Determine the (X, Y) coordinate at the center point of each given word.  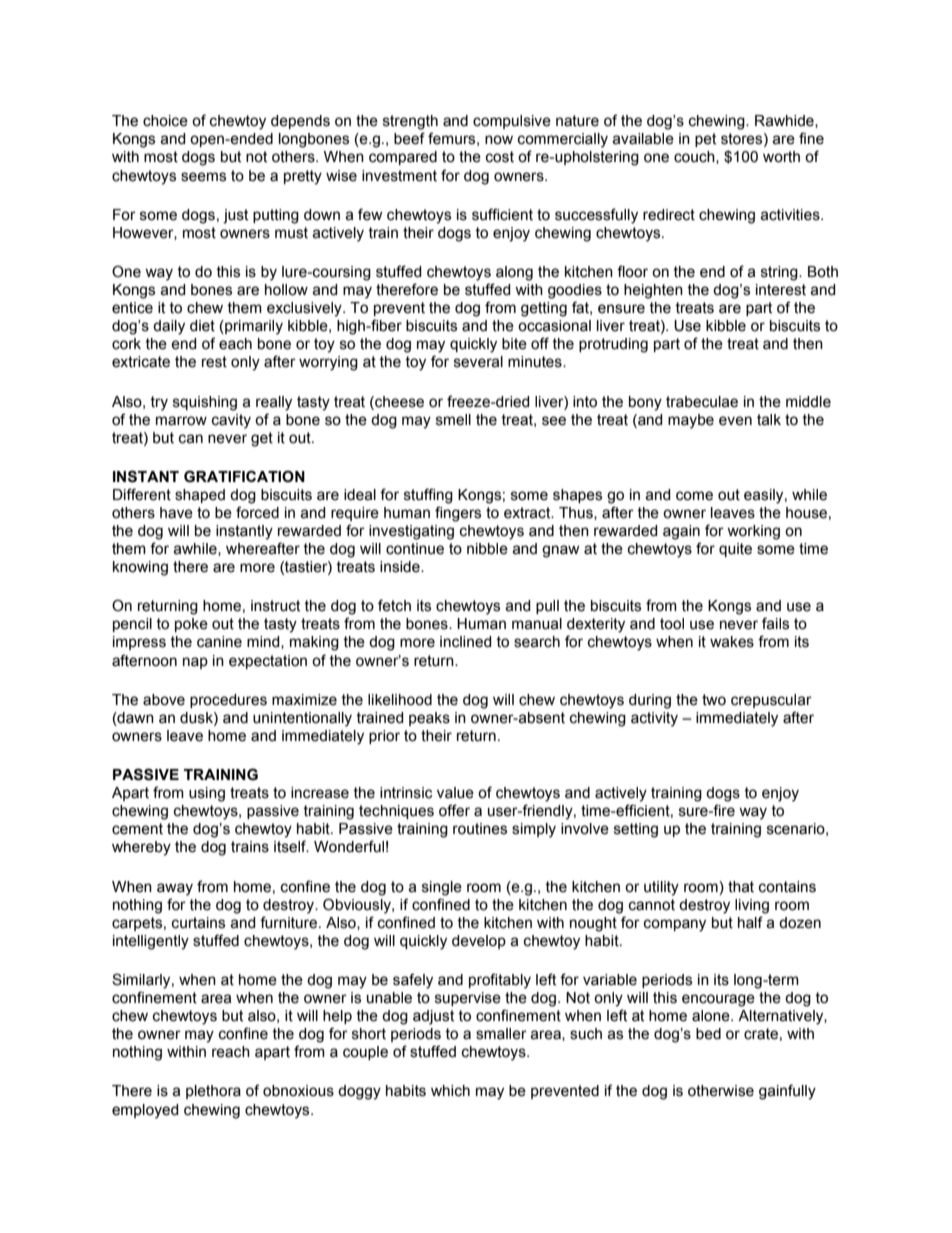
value (455, 793)
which (450, 1091)
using (207, 794)
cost (500, 157)
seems (203, 177)
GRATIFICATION (244, 476)
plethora (213, 1092)
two (714, 700)
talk (769, 420)
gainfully (787, 1092)
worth (781, 157)
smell (453, 420)
